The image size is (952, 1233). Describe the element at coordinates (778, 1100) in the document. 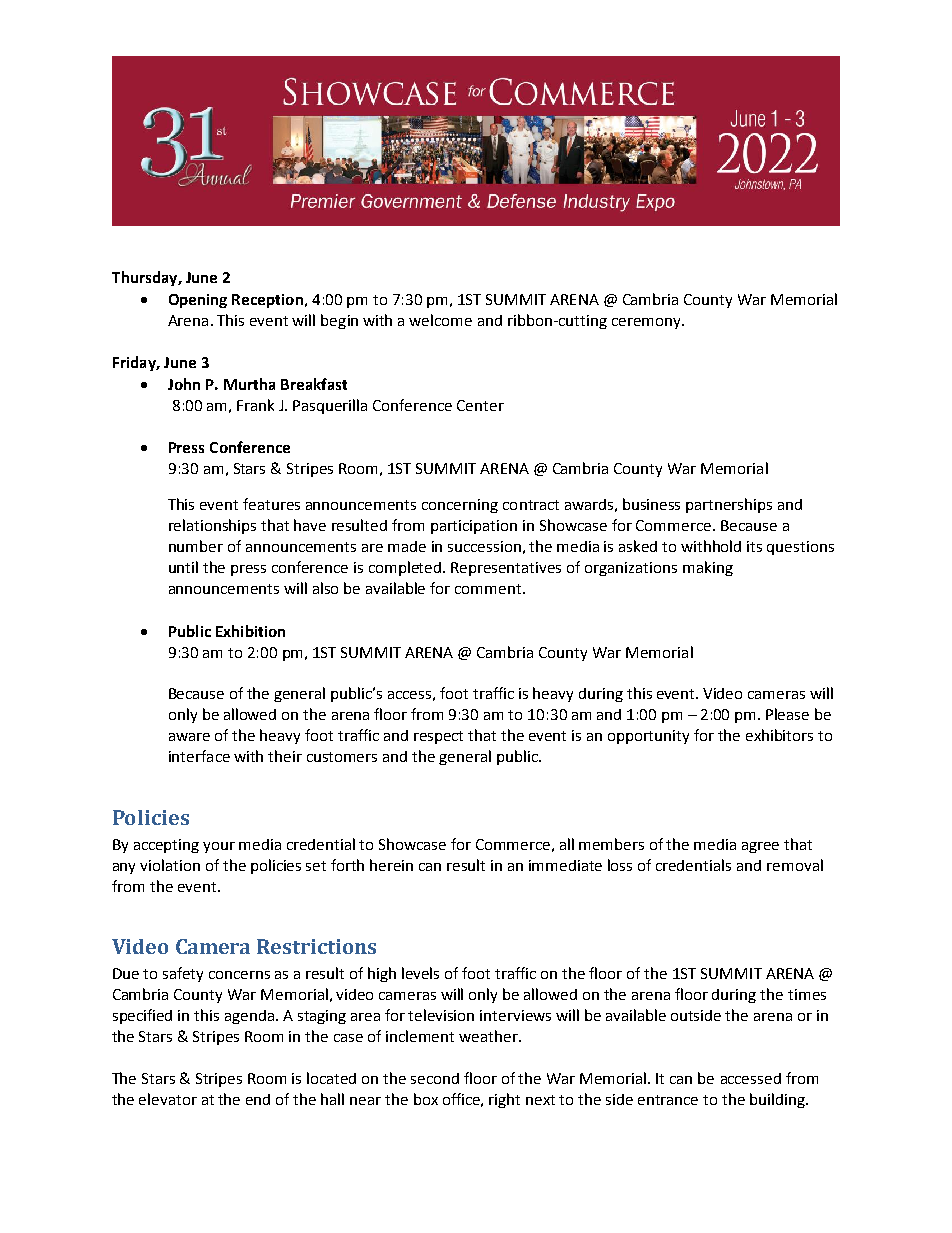

I see `building` at that location.
